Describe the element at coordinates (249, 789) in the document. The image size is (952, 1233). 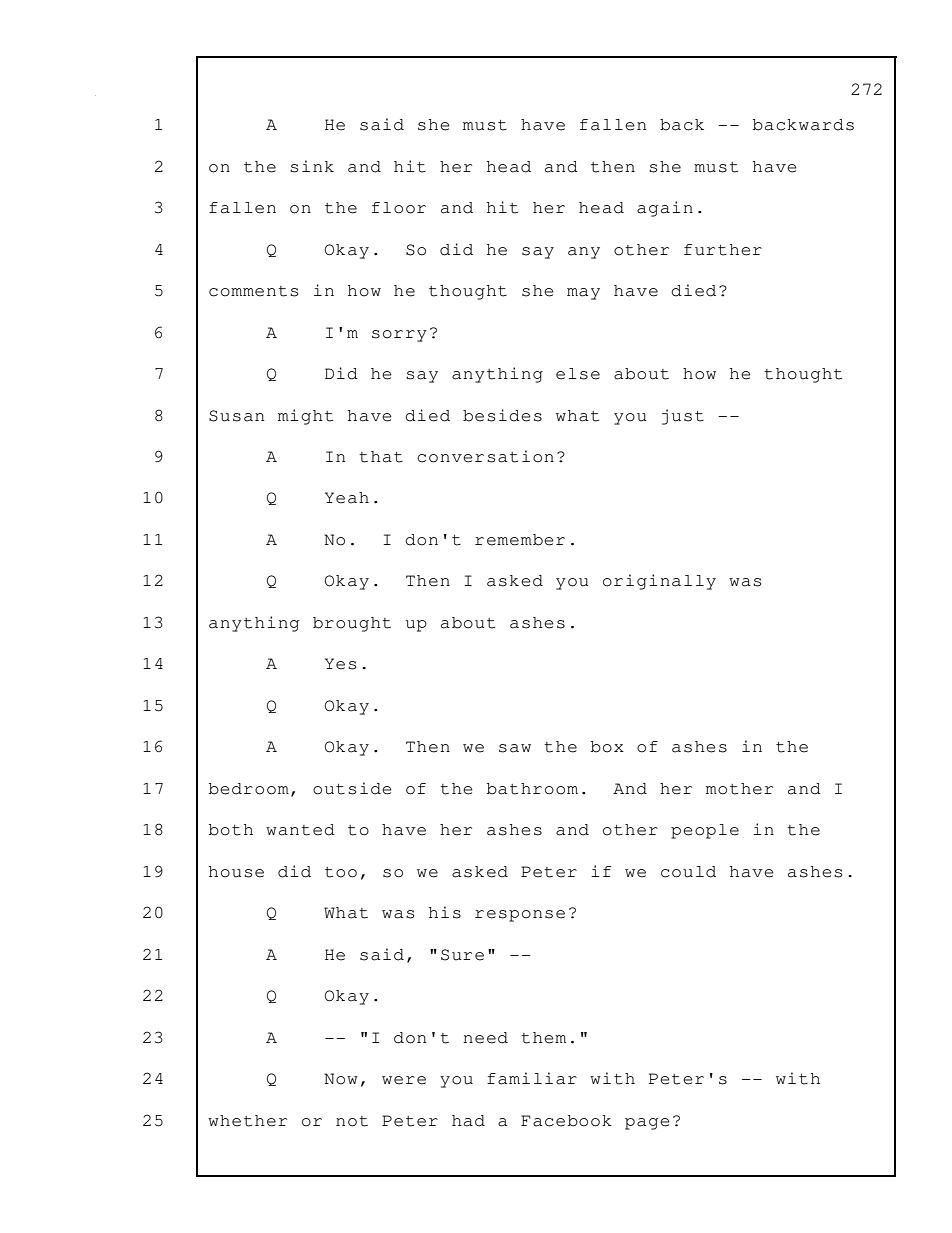
I see `bedroom` at that location.
